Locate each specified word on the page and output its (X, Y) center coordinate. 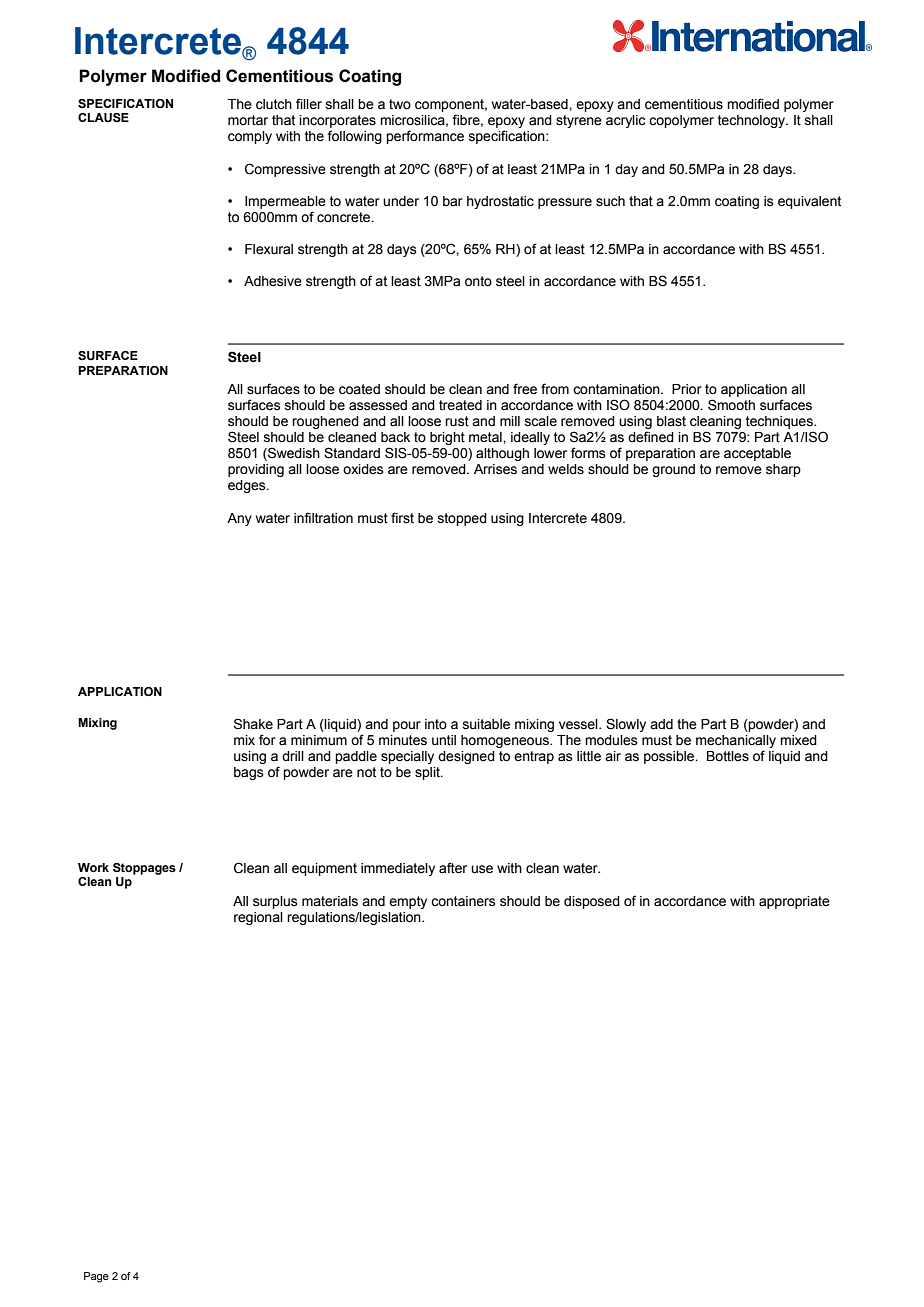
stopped (462, 519)
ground (673, 470)
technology (753, 121)
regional (258, 918)
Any (239, 519)
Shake (253, 724)
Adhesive (273, 281)
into (436, 724)
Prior (687, 389)
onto (478, 281)
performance (425, 137)
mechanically (736, 741)
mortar (248, 120)
